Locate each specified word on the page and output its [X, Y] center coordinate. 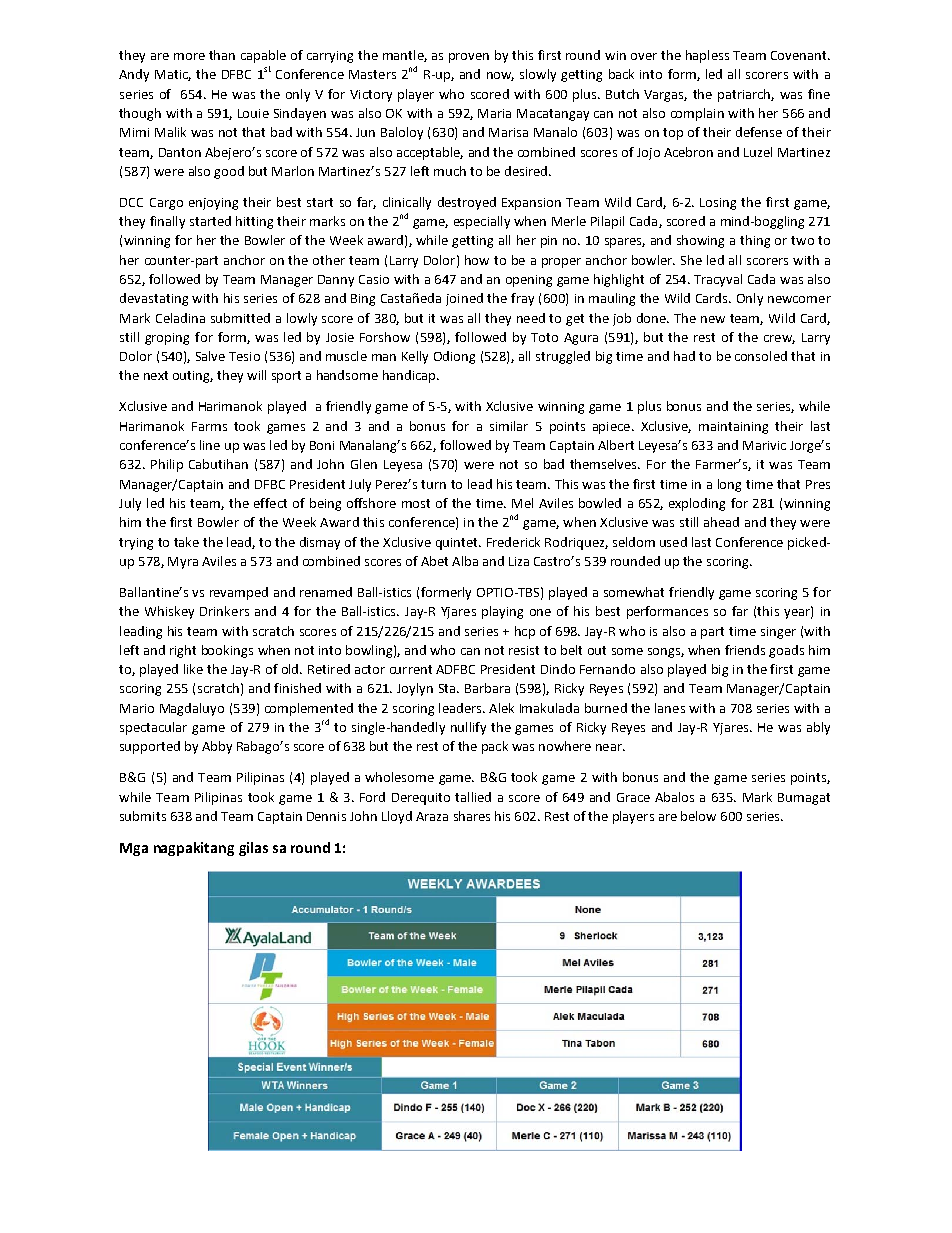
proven [469, 58]
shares [472, 816]
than [222, 55]
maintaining [733, 428]
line [210, 445]
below [698, 816]
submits [143, 816]
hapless [707, 56]
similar [509, 426]
